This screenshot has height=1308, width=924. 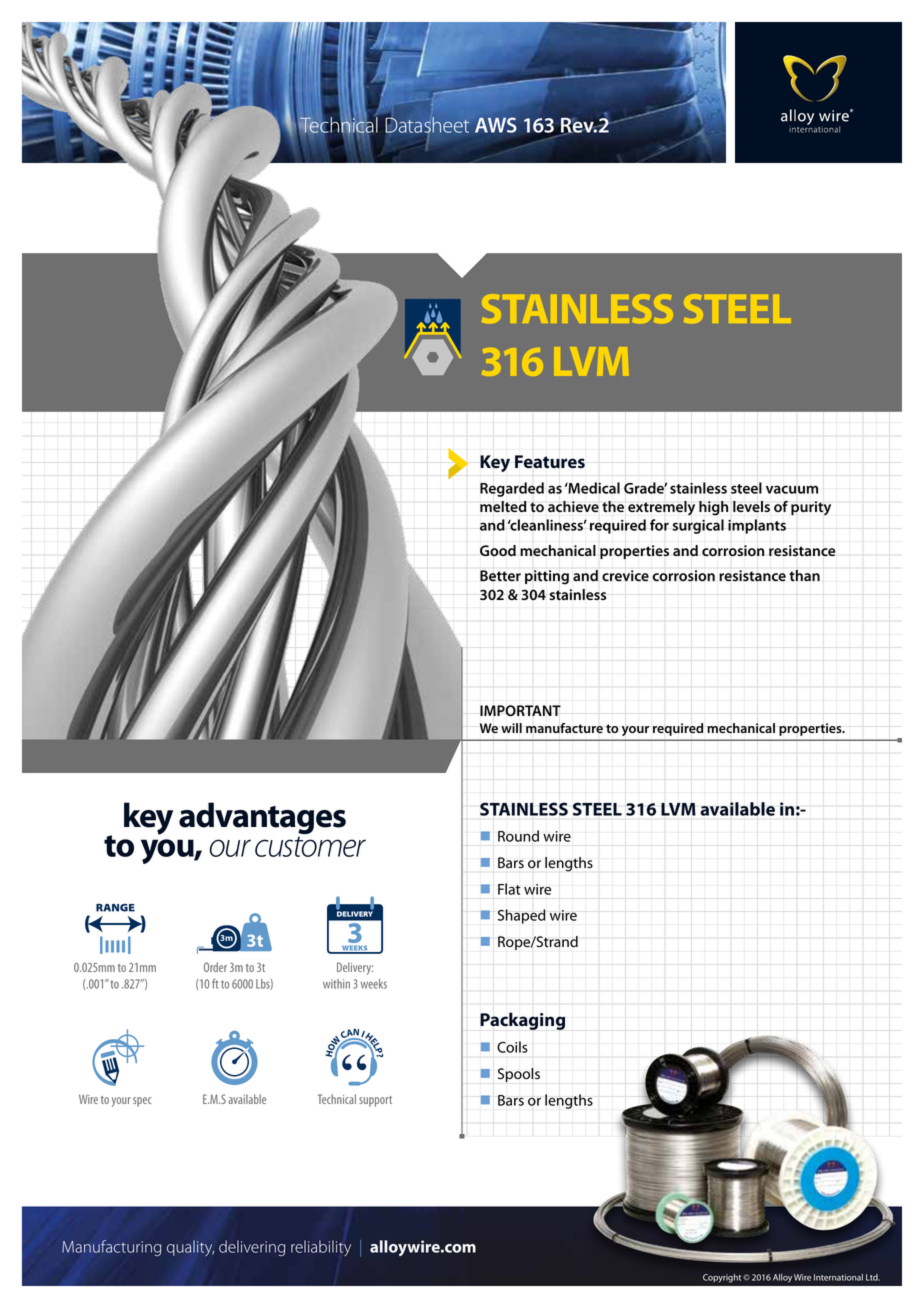 I want to click on melted, so click(x=503, y=506).
